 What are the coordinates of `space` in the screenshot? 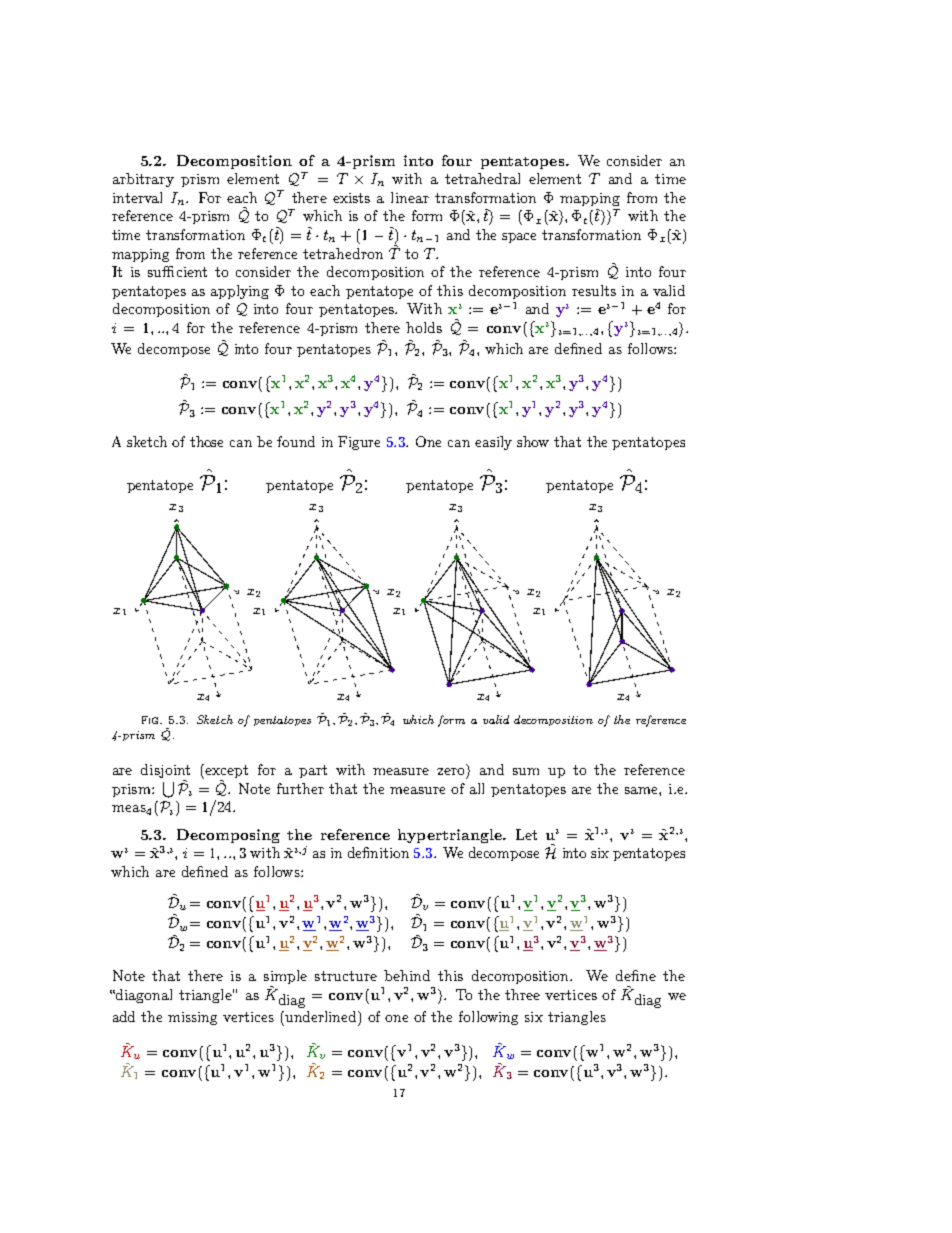 It's located at (519, 238).
